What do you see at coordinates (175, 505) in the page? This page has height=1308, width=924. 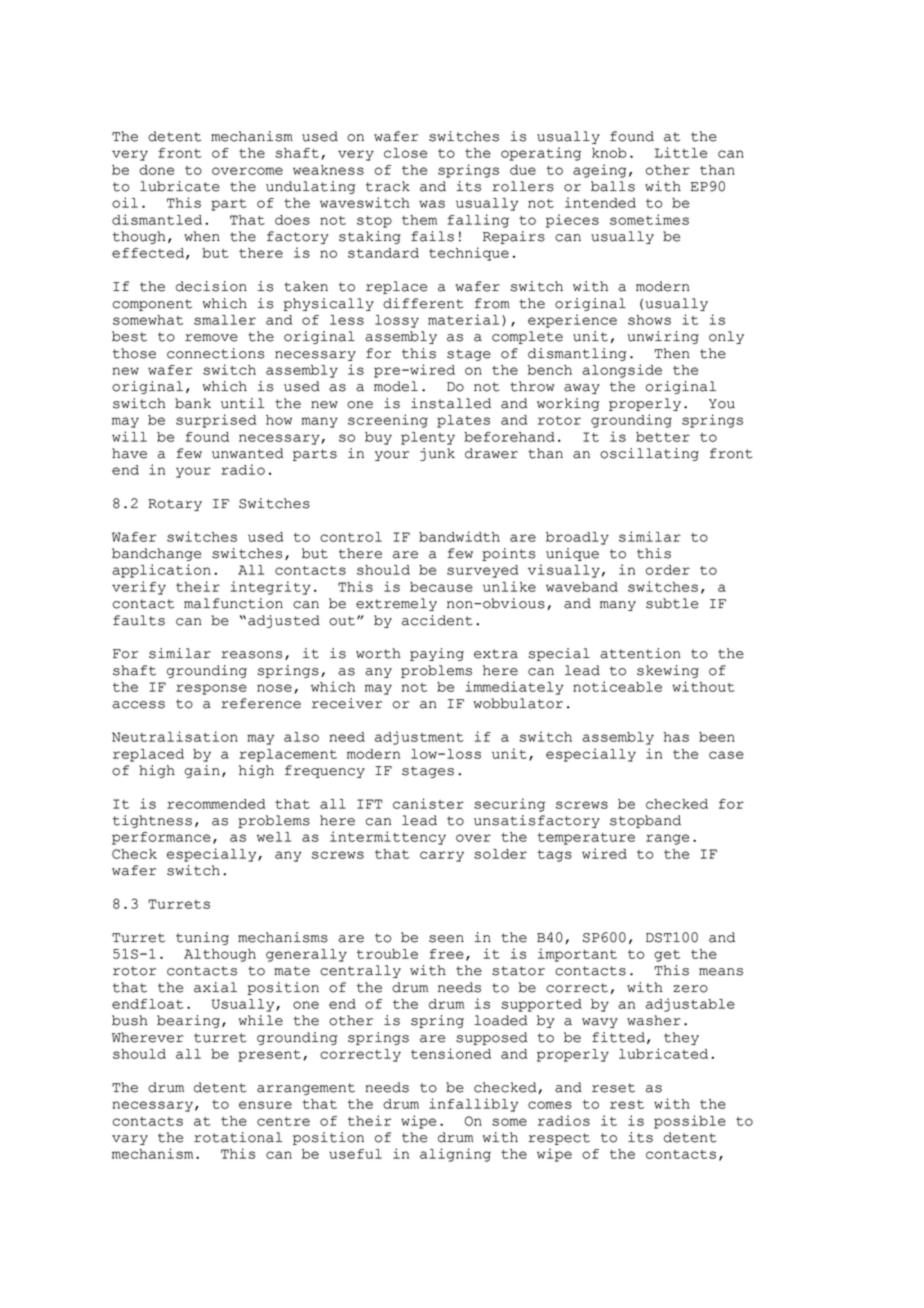 I see `Rotary` at bounding box center [175, 505].
